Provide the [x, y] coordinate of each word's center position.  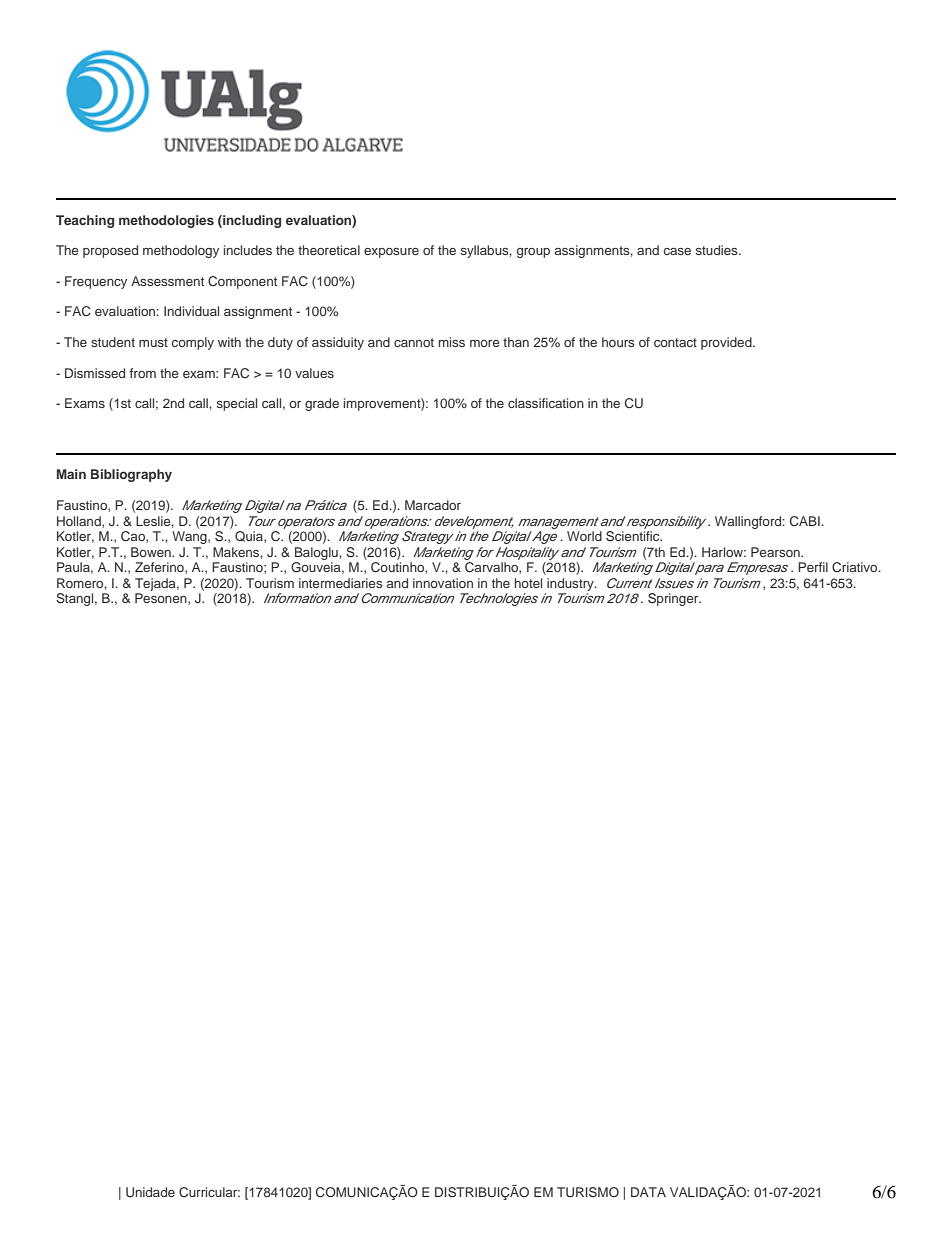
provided [727, 343]
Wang [190, 537]
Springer [674, 599]
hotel [528, 583]
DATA [648, 1192]
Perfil [813, 567]
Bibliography [131, 475]
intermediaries [341, 583]
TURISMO [588, 1192]
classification [546, 403]
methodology [181, 251]
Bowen [152, 552]
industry [571, 584]
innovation [443, 583]
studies [718, 250]
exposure [391, 253]
